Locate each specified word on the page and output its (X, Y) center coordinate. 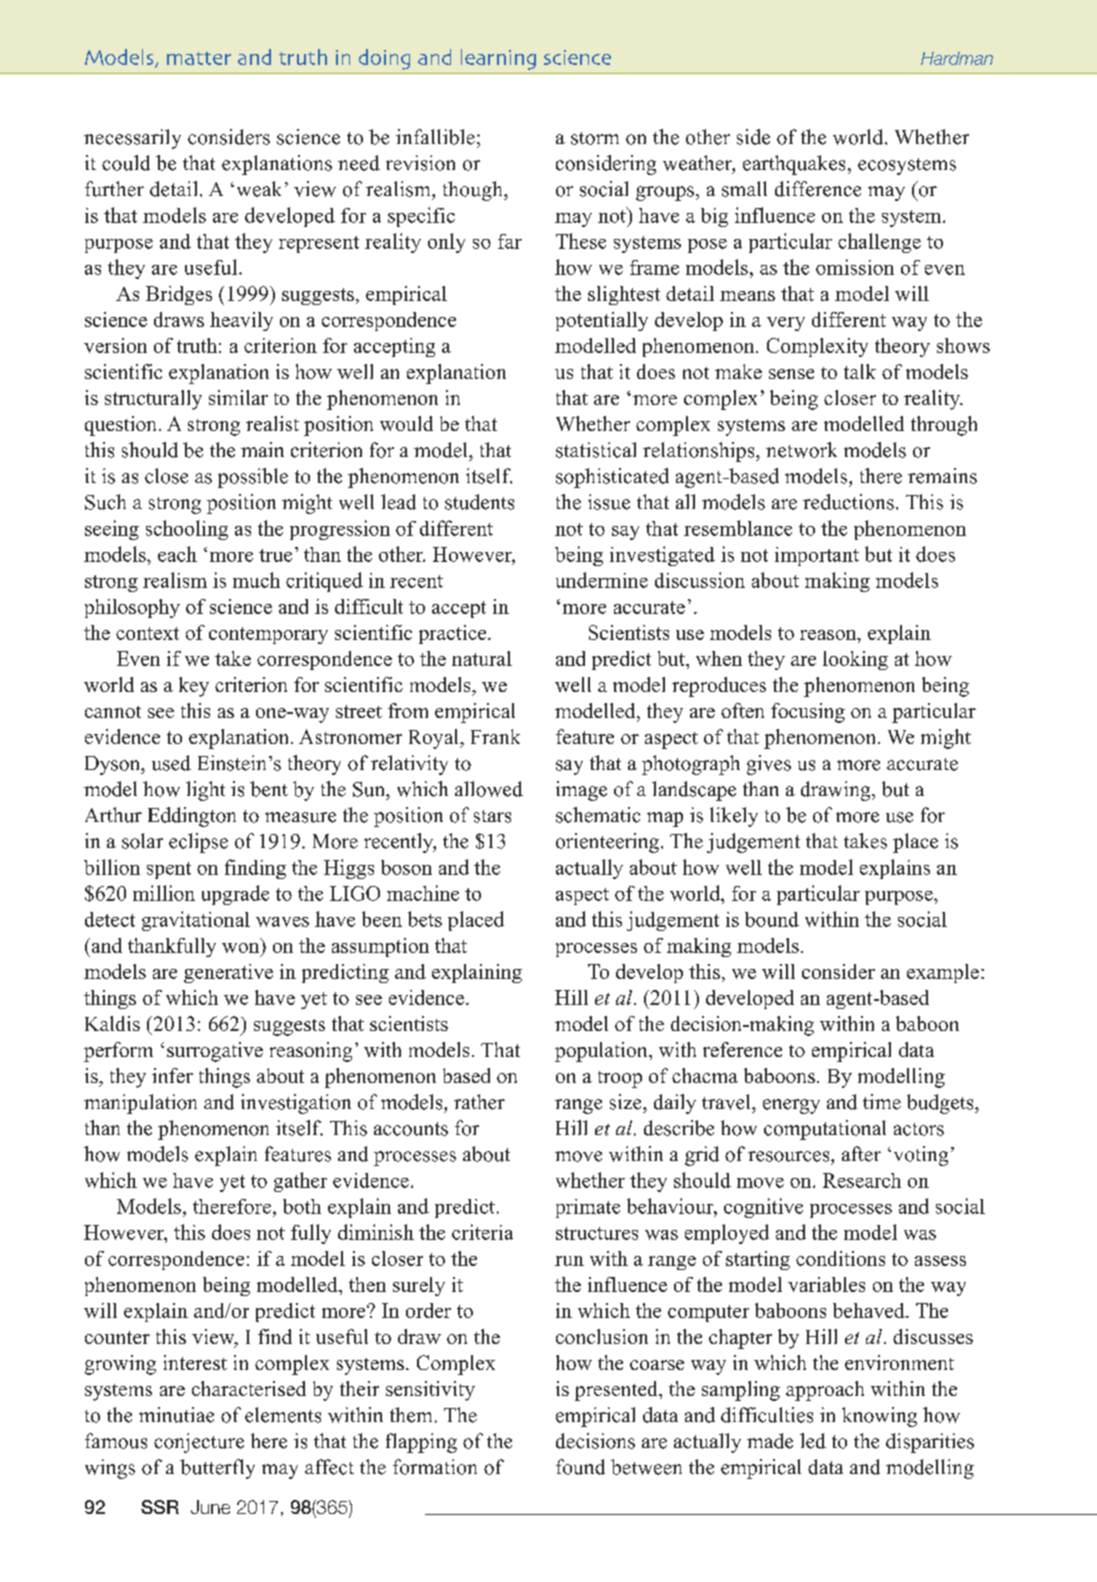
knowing (879, 1417)
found (580, 1467)
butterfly (217, 1469)
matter (199, 58)
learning (498, 59)
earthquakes (794, 165)
